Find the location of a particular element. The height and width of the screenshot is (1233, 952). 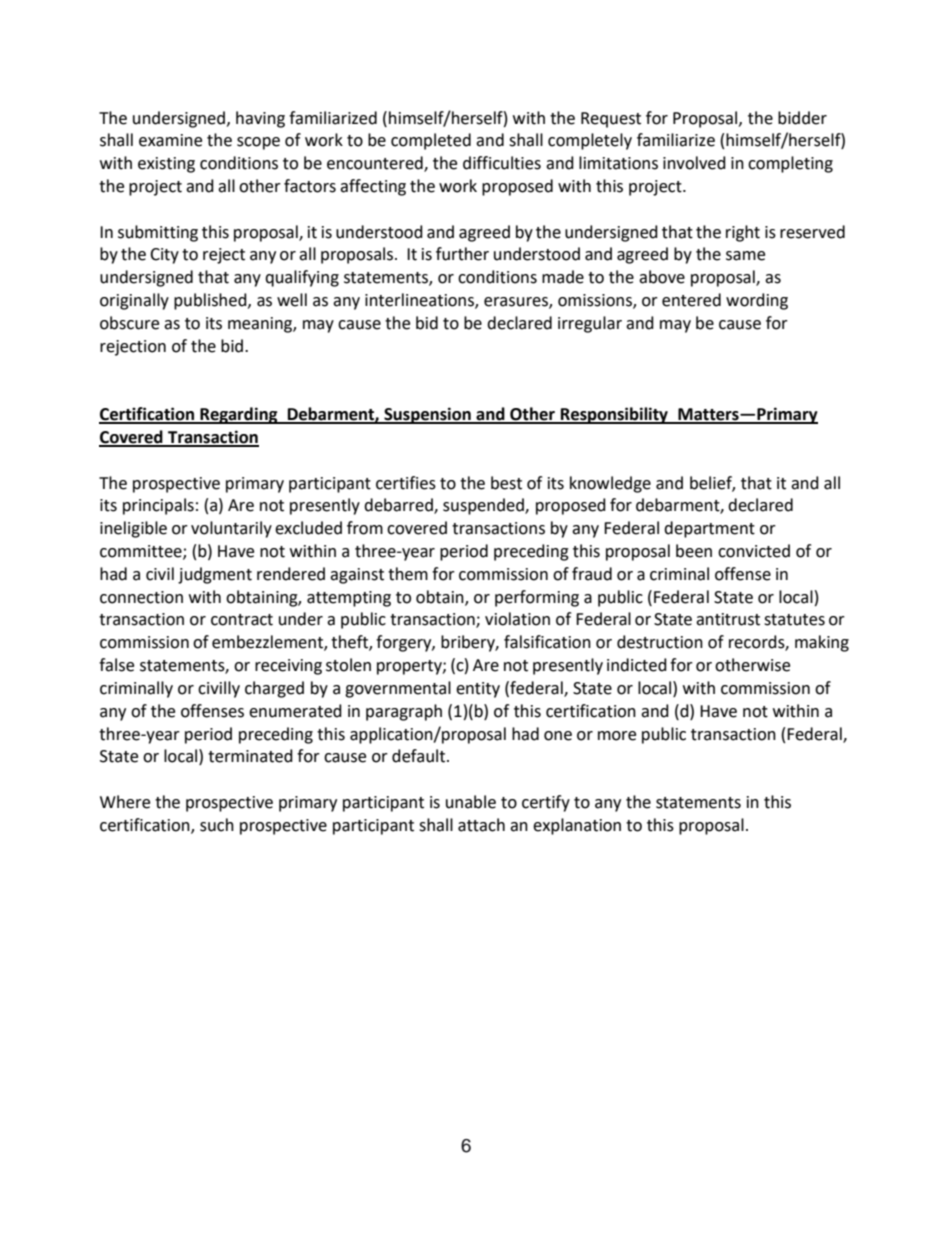

published is located at coordinates (211, 301).
